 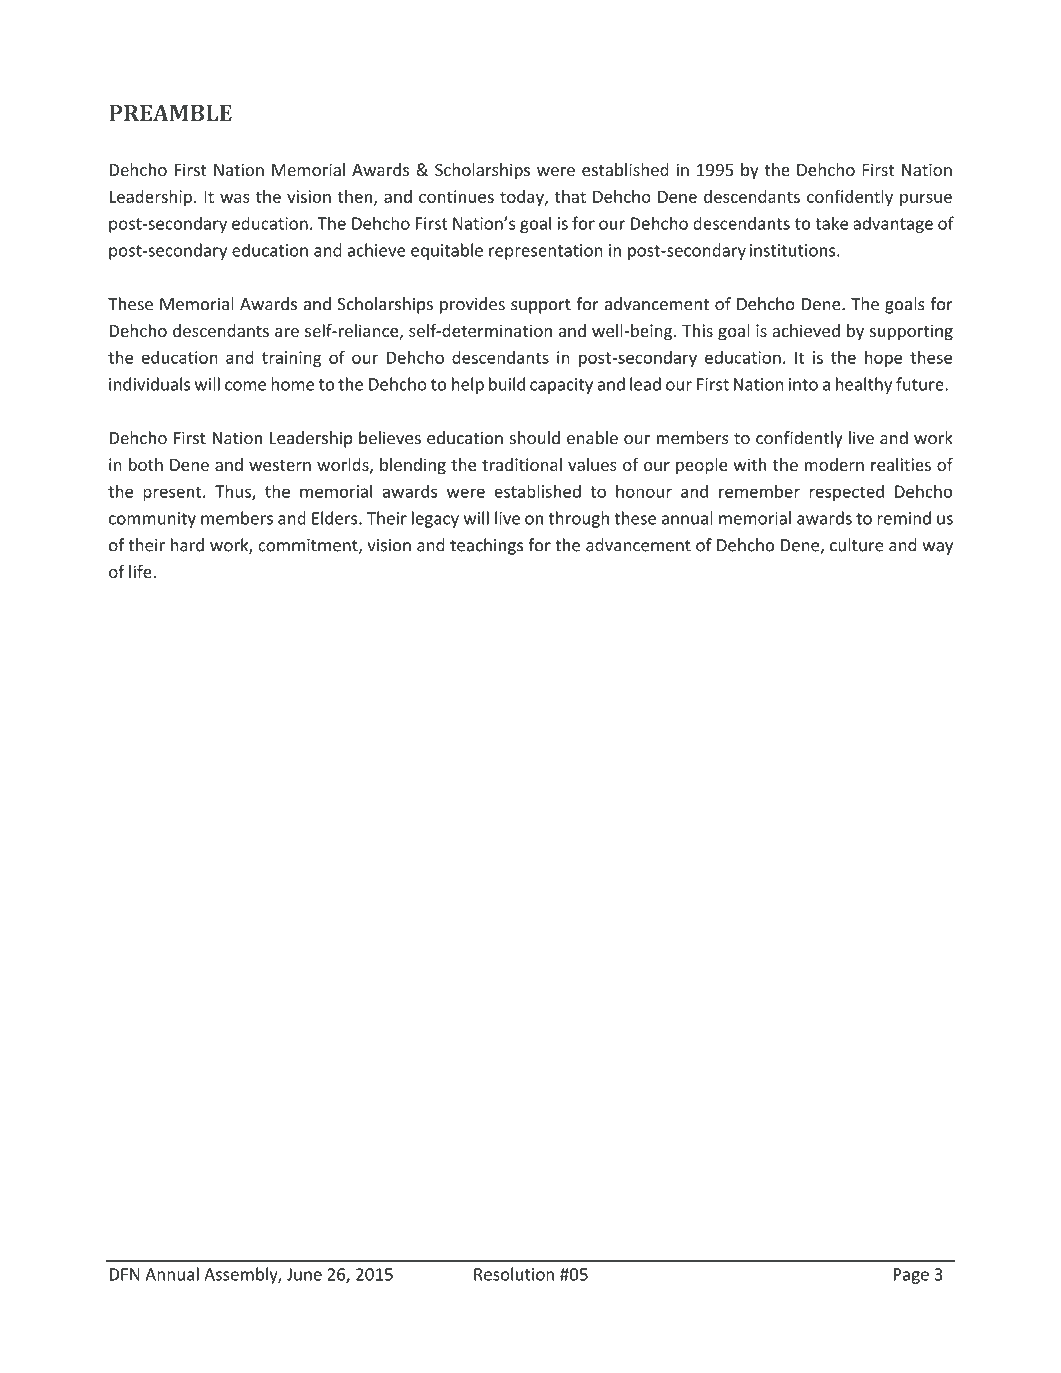 What do you see at coordinates (170, 113) in the document?
I see `PREAMBLE` at bounding box center [170, 113].
